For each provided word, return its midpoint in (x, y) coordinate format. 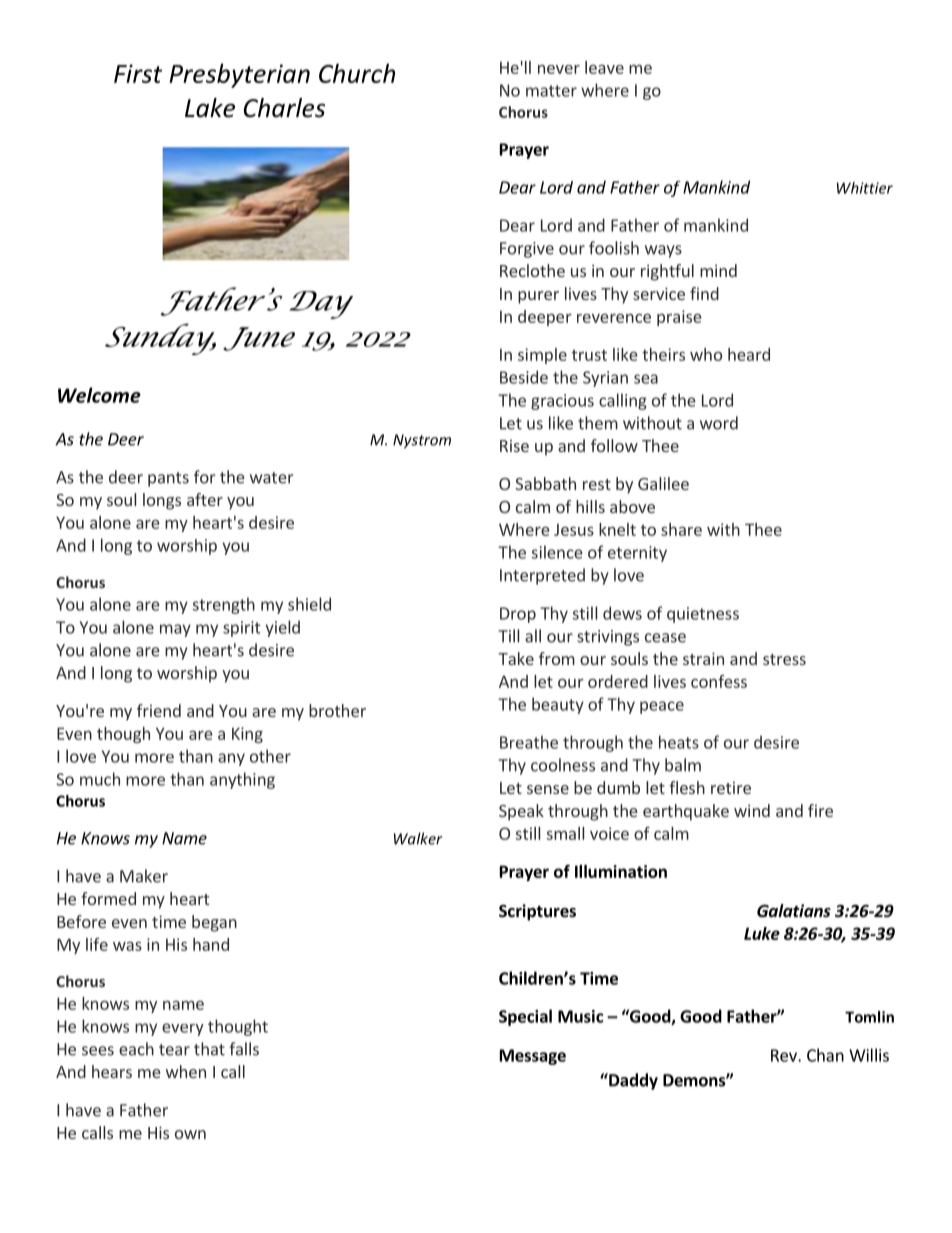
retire (731, 788)
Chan (825, 1055)
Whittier (865, 188)
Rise (514, 446)
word (719, 423)
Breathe (529, 742)
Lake (210, 108)
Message (533, 1057)
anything (242, 780)
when (186, 1071)
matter (551, 91)
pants (168, 479)
